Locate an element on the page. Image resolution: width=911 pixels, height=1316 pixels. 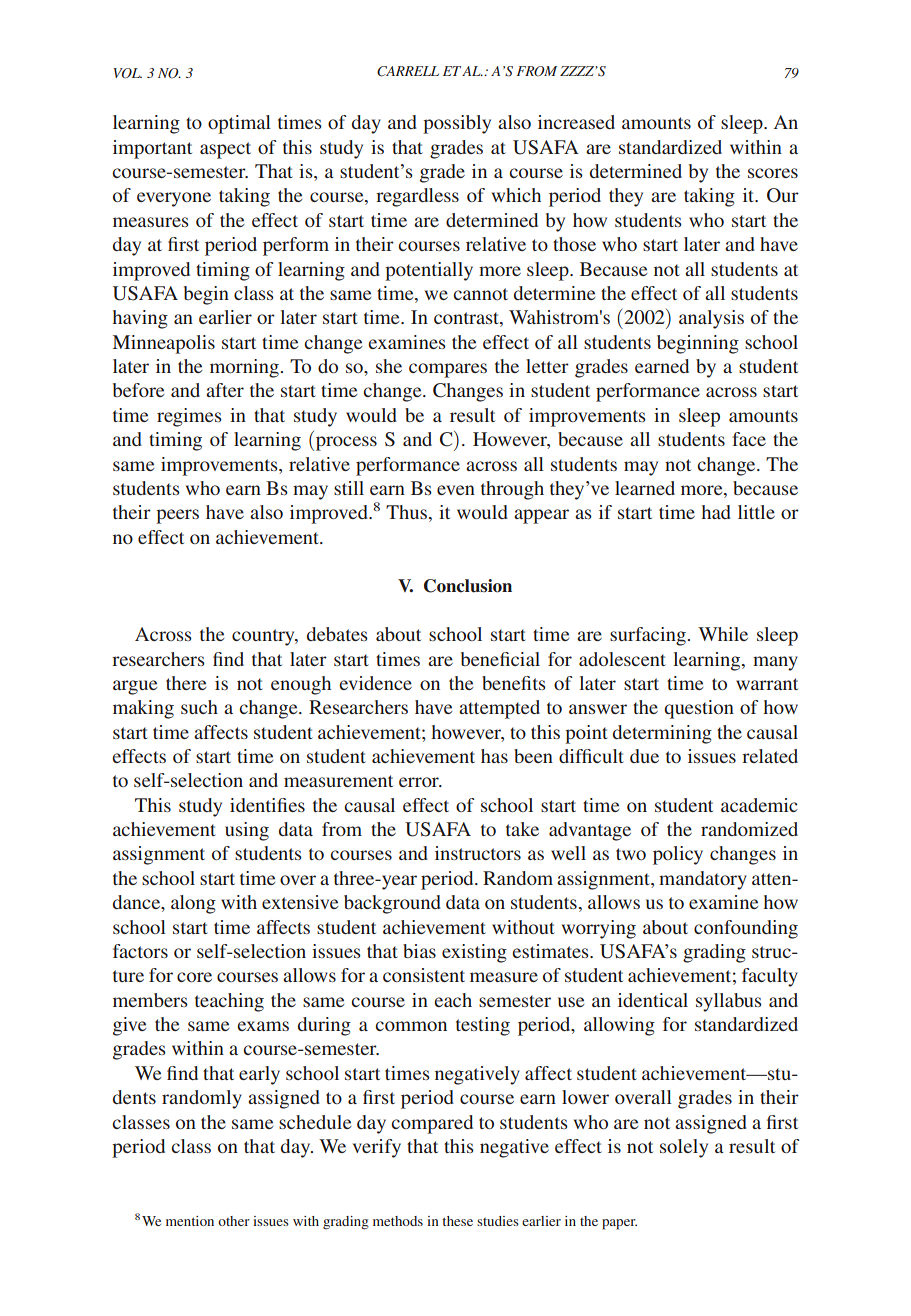
optimal is located at coordinates (239, 124).
